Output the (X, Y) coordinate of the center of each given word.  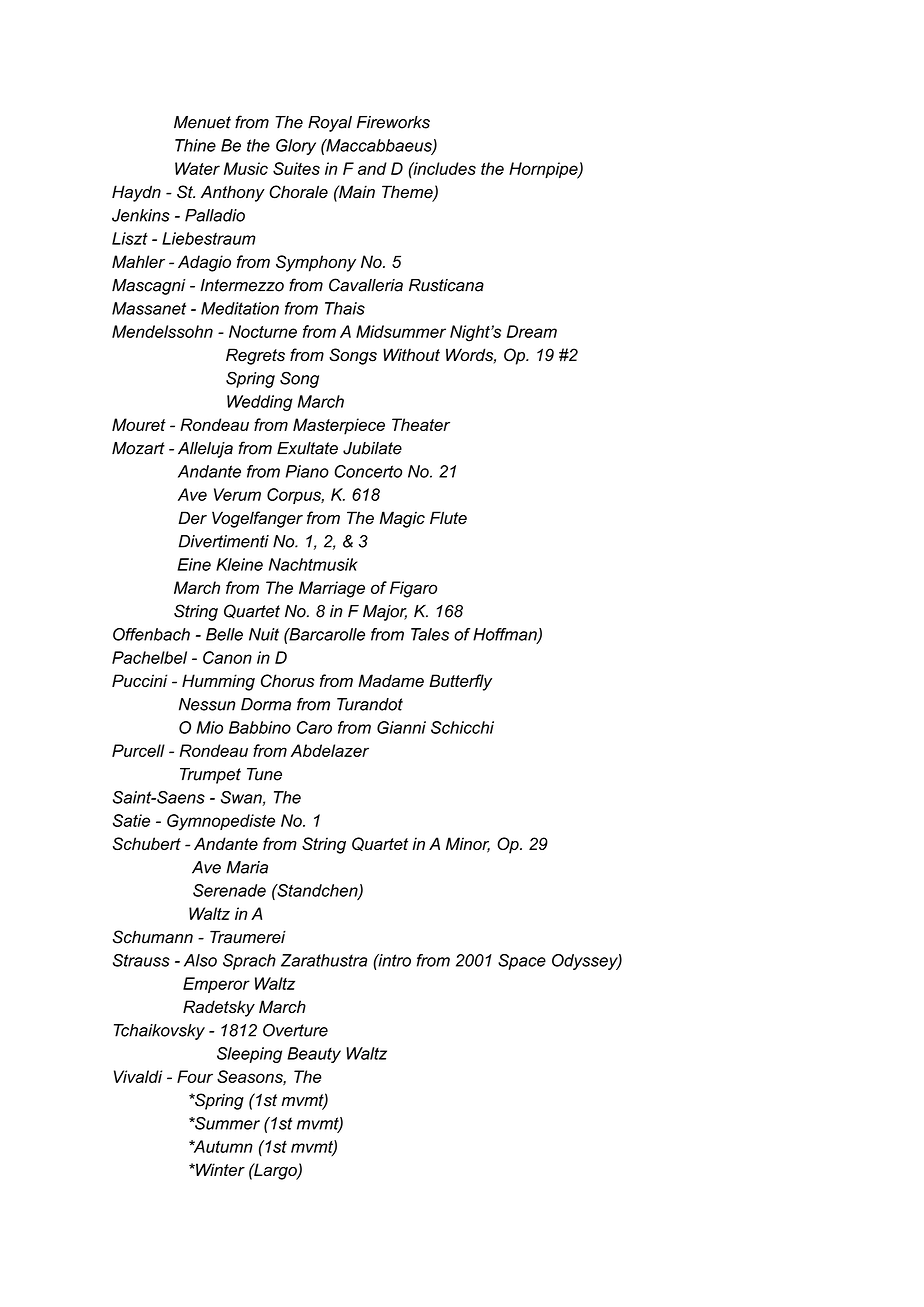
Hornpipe (544, 170)
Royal (330, 124)
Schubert (147, 843)
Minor (468, 845)
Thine (195, 145)
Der (192, 518)
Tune (264, 774)
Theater (421, 424)
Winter (219, 1169)
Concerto (368, 471)
